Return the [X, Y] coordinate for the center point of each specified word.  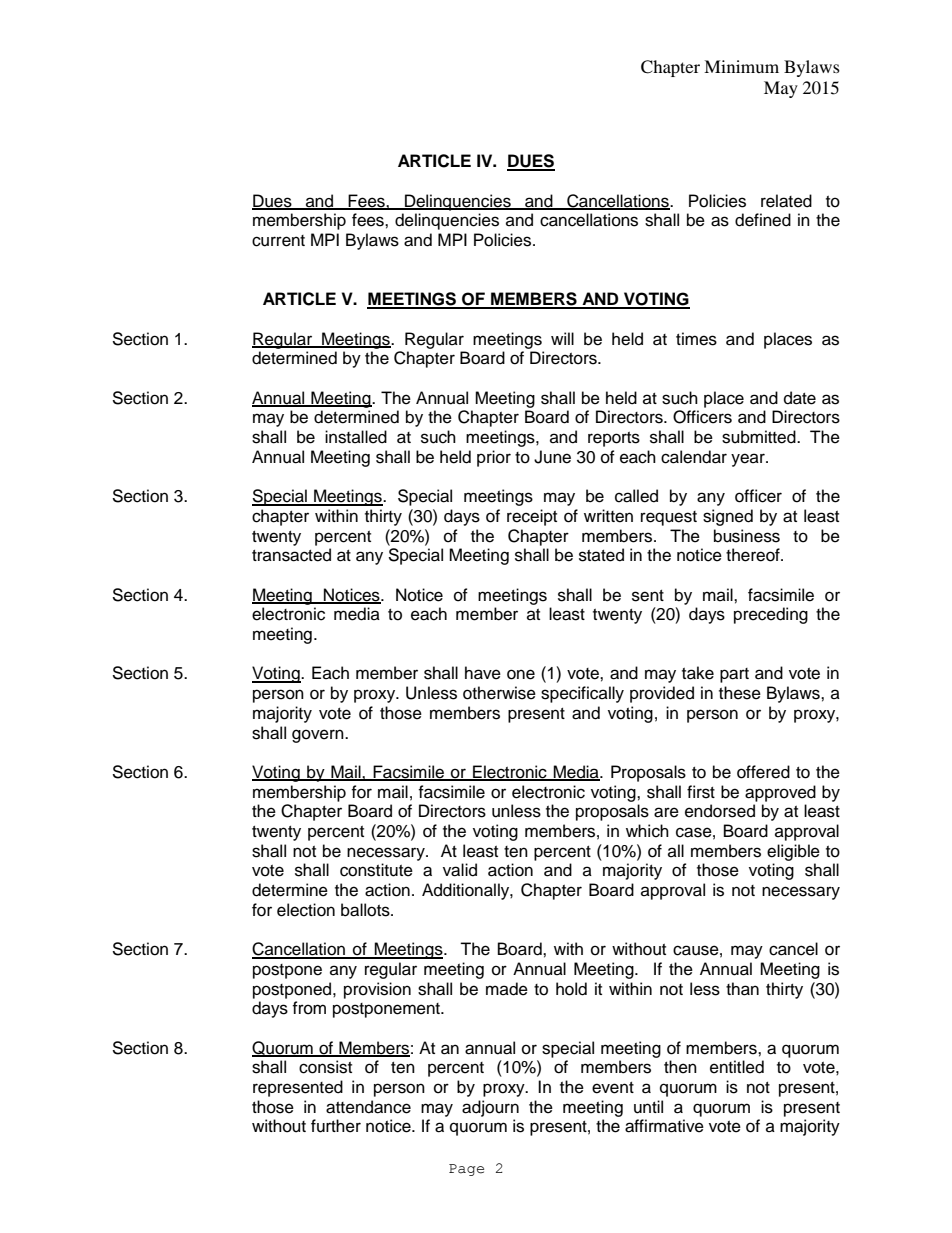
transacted [291, 555]
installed [356, 437]
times [696, 339]
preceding [771, 615]
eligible [793, 852]
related [786, 201]
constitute [376, 870]
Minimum [741, 66]
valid [460, 870]
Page [466, 1170]
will [562, 338]
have [483, 673]
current [278, 241]
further [336, 1126]
